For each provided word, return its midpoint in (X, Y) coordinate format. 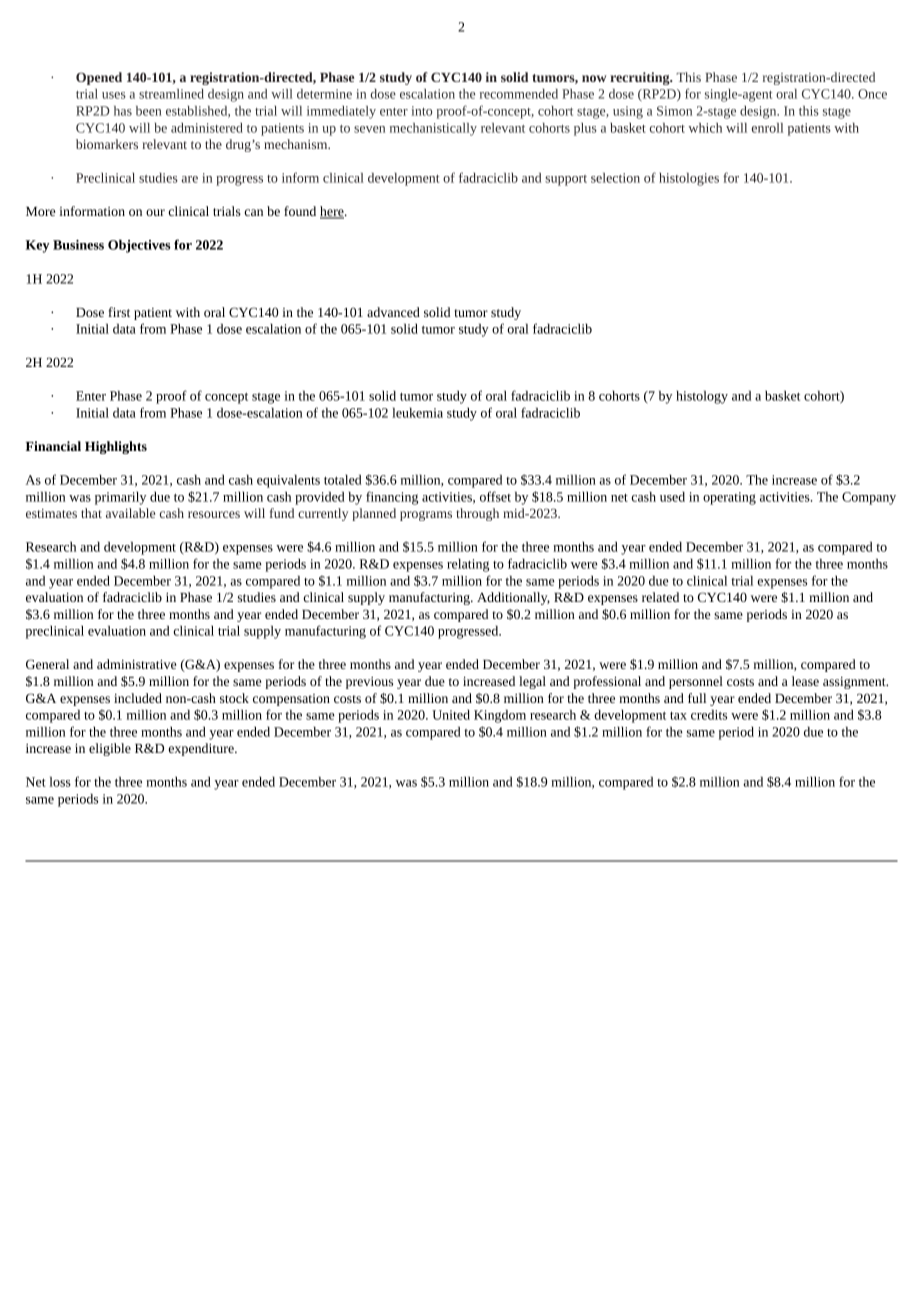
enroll (767, 128)
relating (468, 565)
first (119, 312)
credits (709, 714)
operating (729, 498)
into (421, 111)
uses (114, 95)
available (130, 513)
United (451, 714)
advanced (393, 312)
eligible (110, 749)
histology (702, 397)
